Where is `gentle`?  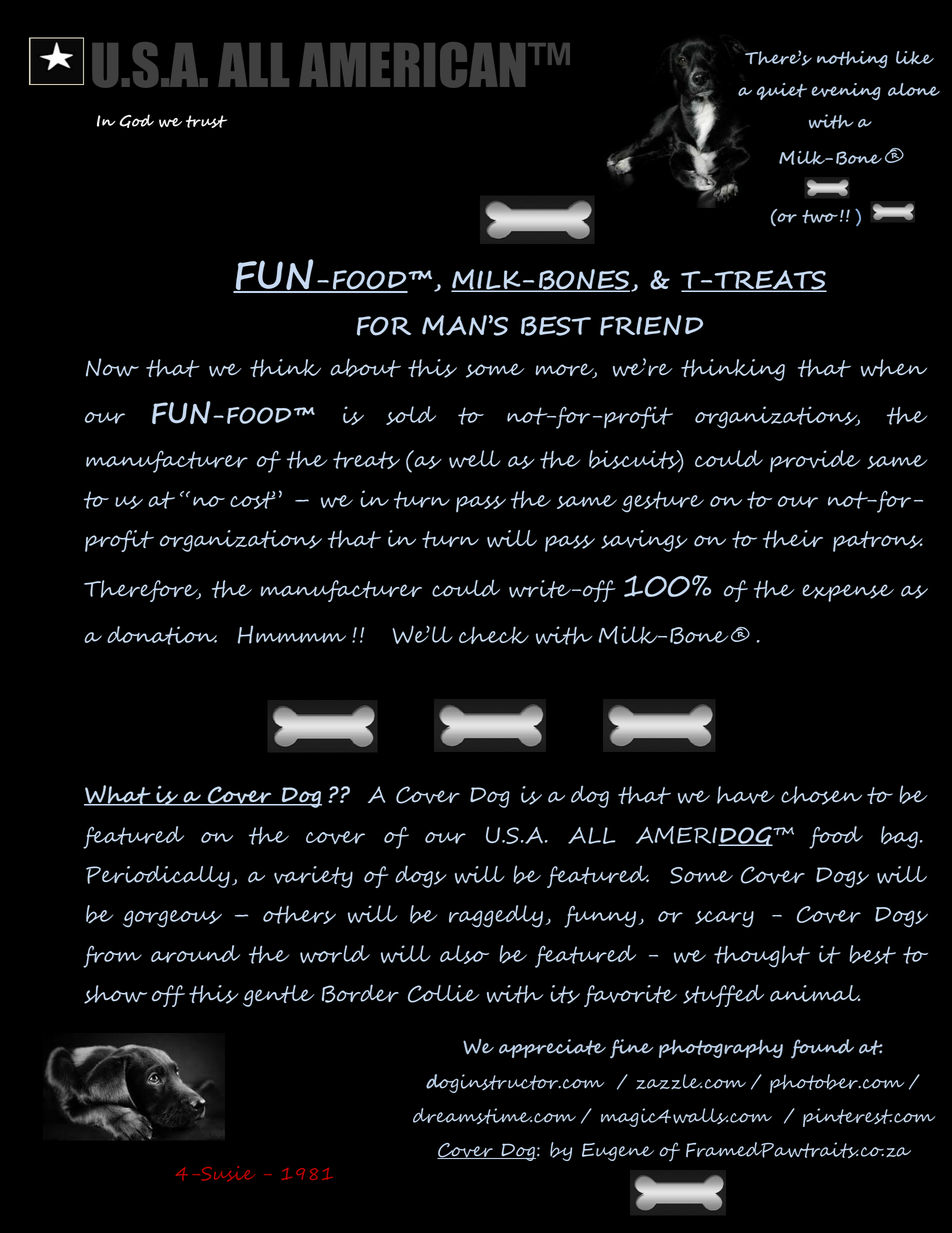 gentle is located at coordinates (279, 996).
